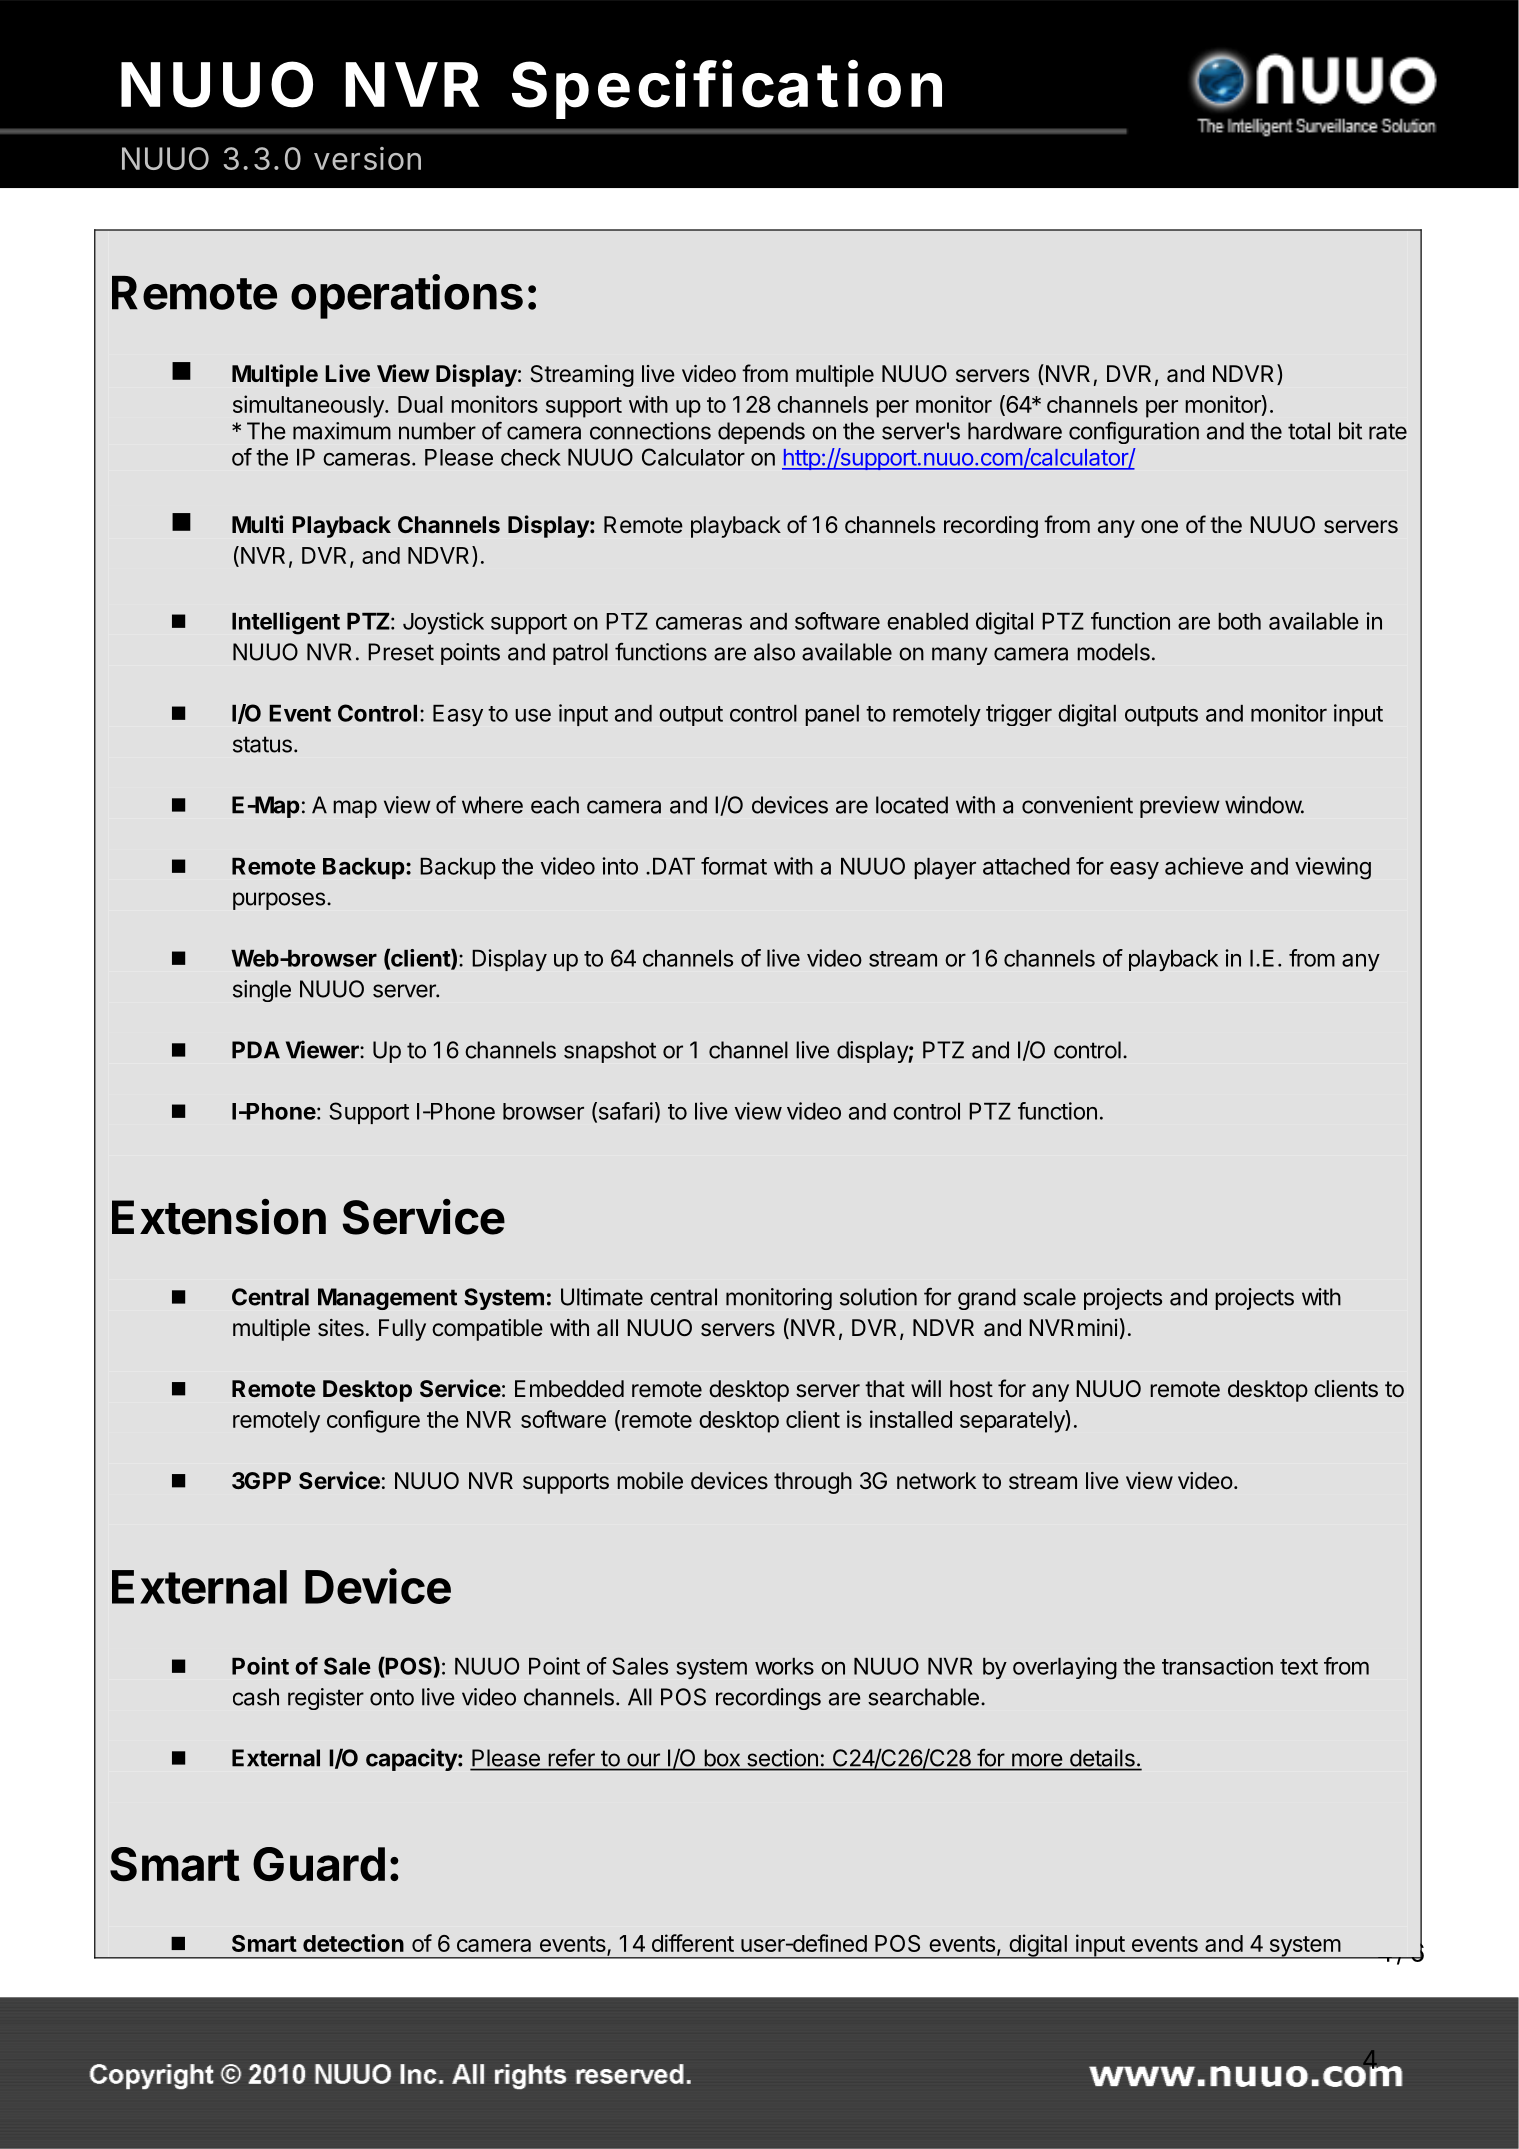 The width and height of the screenshot is (1519, 2149). What do you see at coordinates (256, 1050) in the screenshot?
I see `PDA` at bounding box center [256, 1050].
